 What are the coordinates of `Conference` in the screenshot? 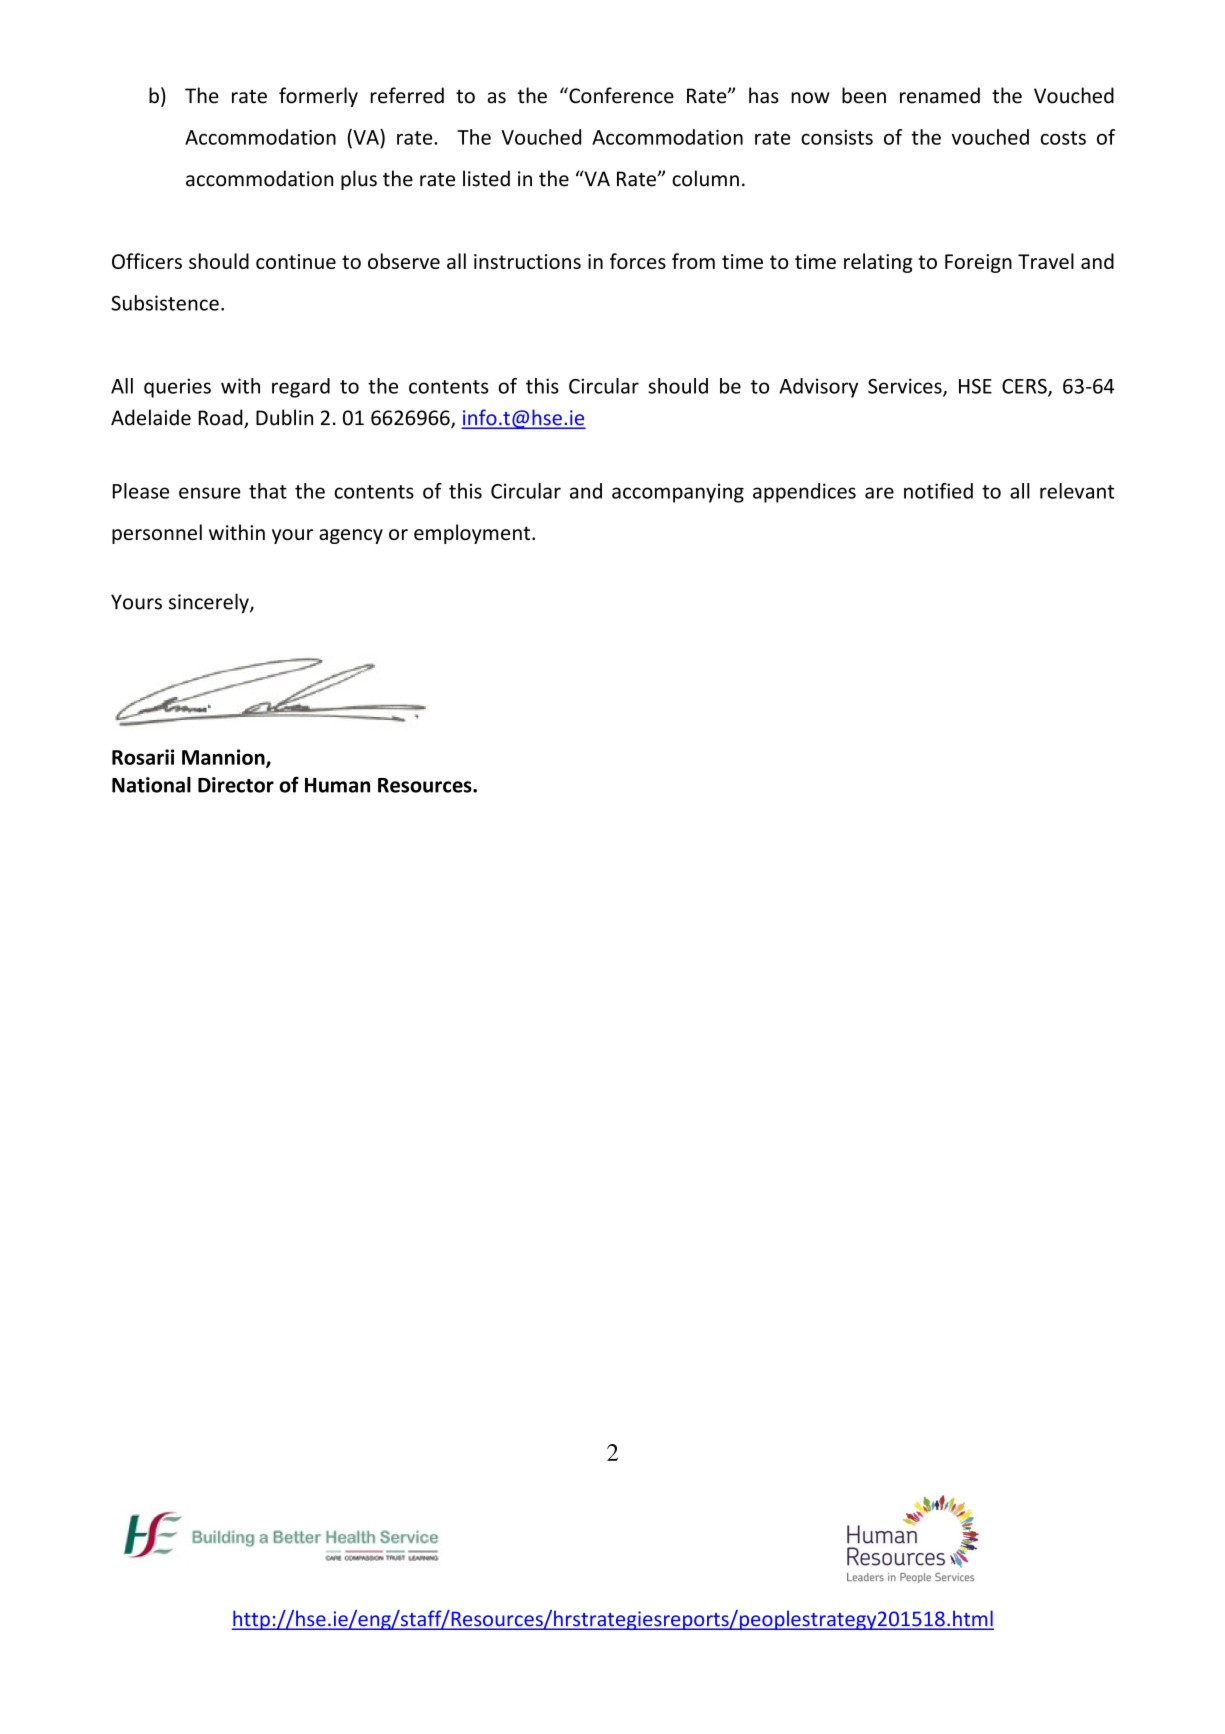 It's located at (620, 95).
